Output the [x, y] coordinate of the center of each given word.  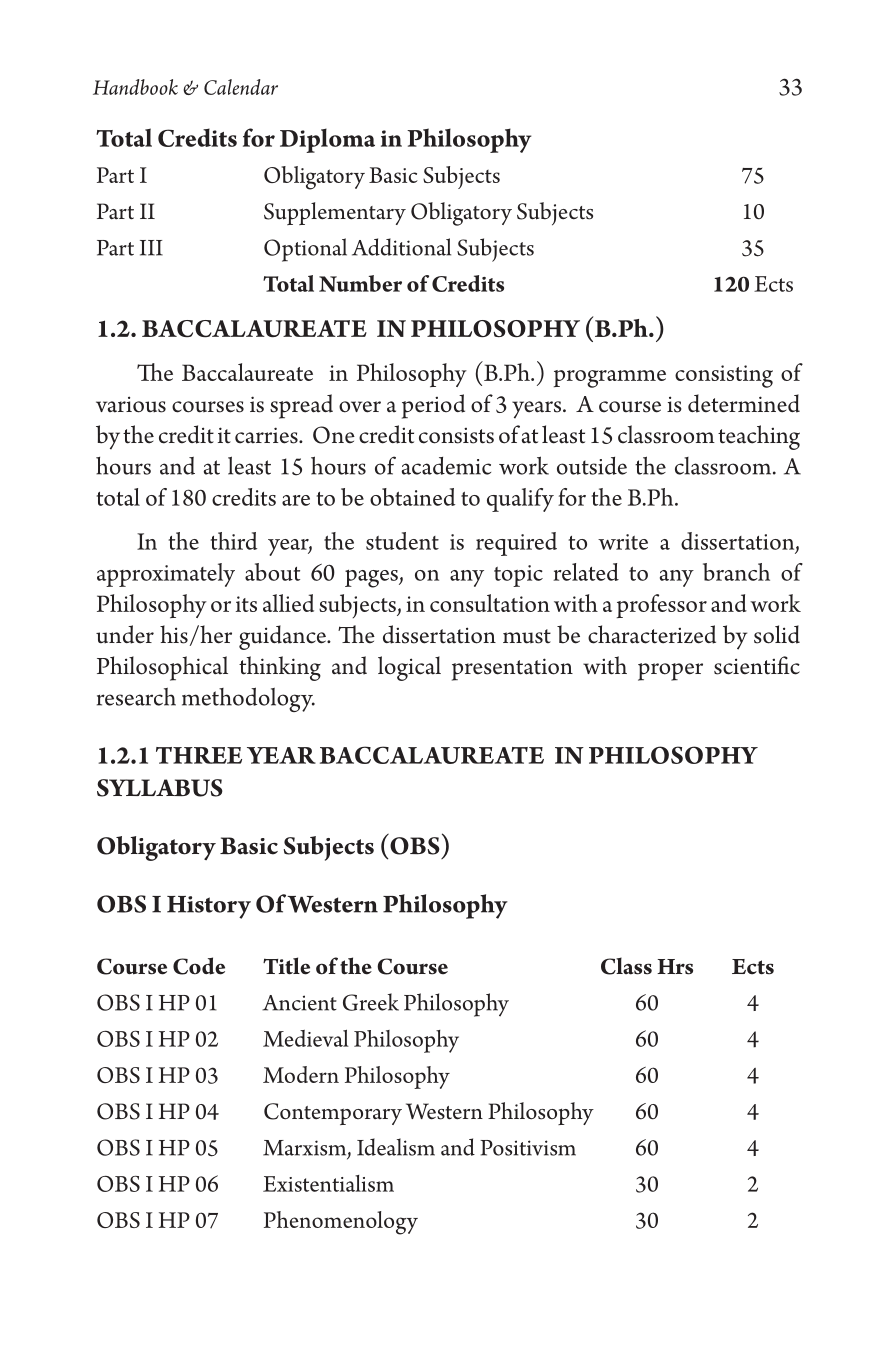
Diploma [327, 140]
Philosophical [162, 668]
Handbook [135, 87]
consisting [724, 376]
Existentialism [328, 1183]
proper [670, 672]
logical [409, 668]
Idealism [396, 1147]
